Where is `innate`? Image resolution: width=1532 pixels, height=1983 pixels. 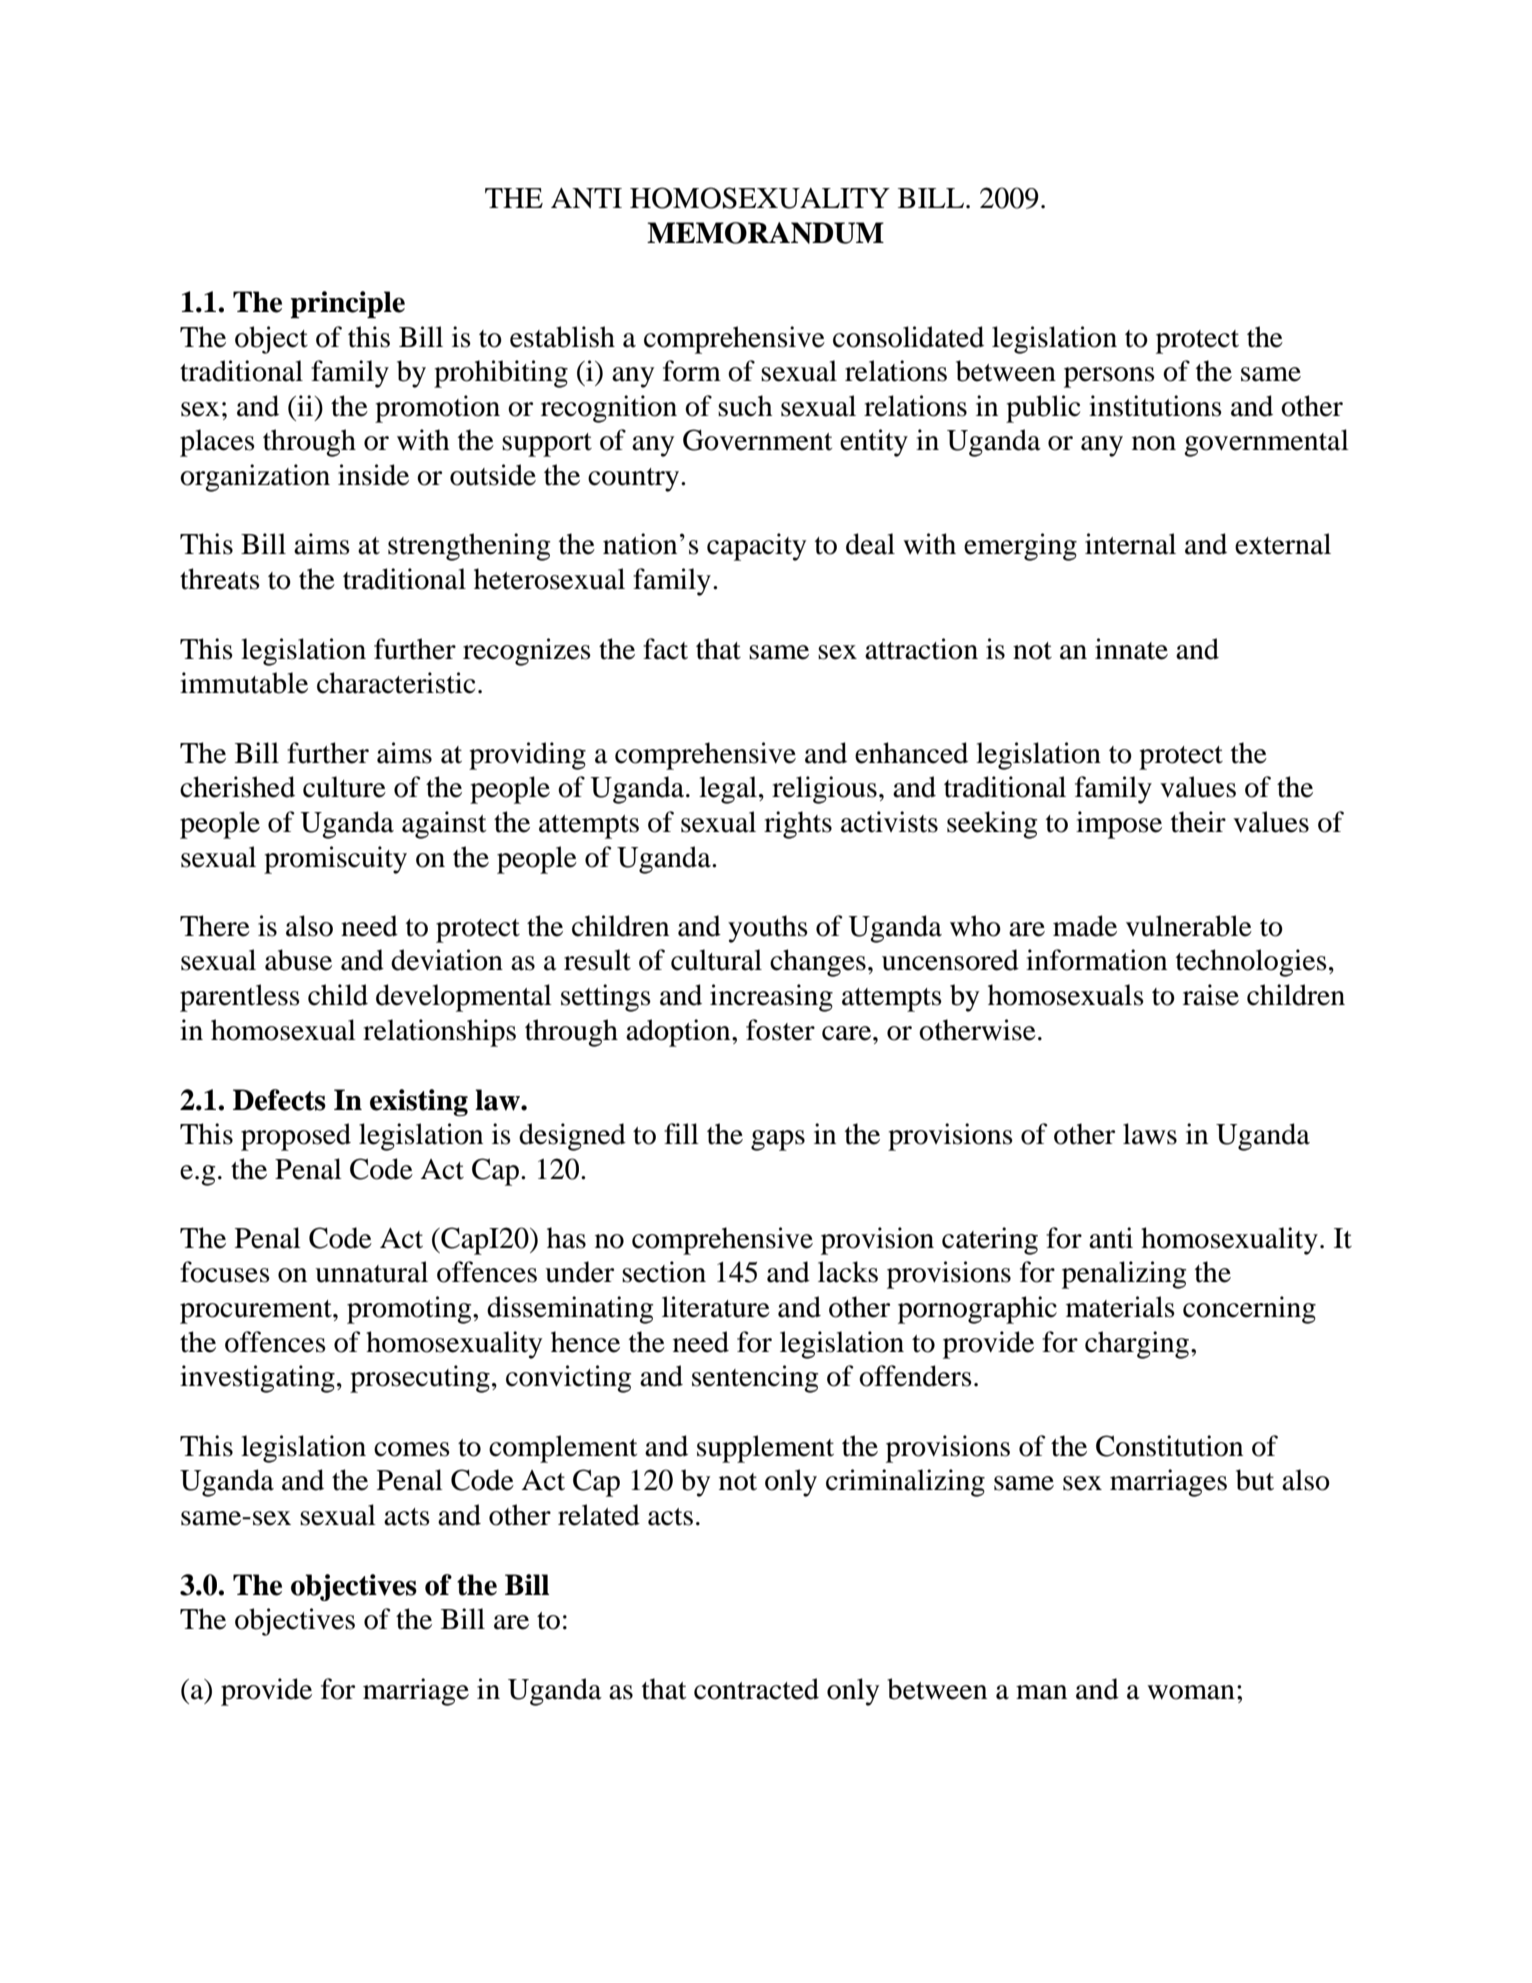
innate is located at coordinates (1131, 649).
